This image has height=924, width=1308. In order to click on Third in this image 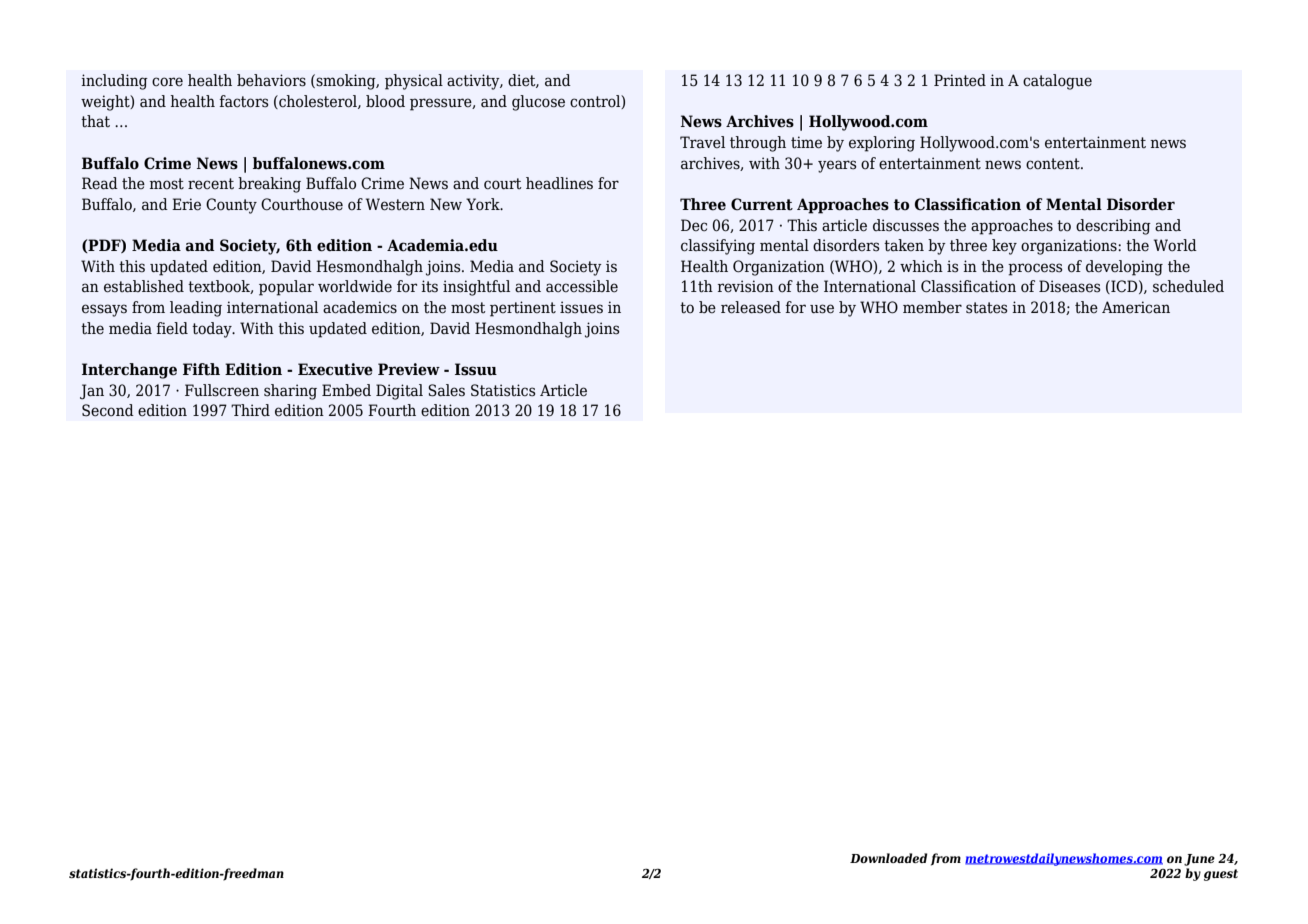, I will do `click(250, 410)`.
